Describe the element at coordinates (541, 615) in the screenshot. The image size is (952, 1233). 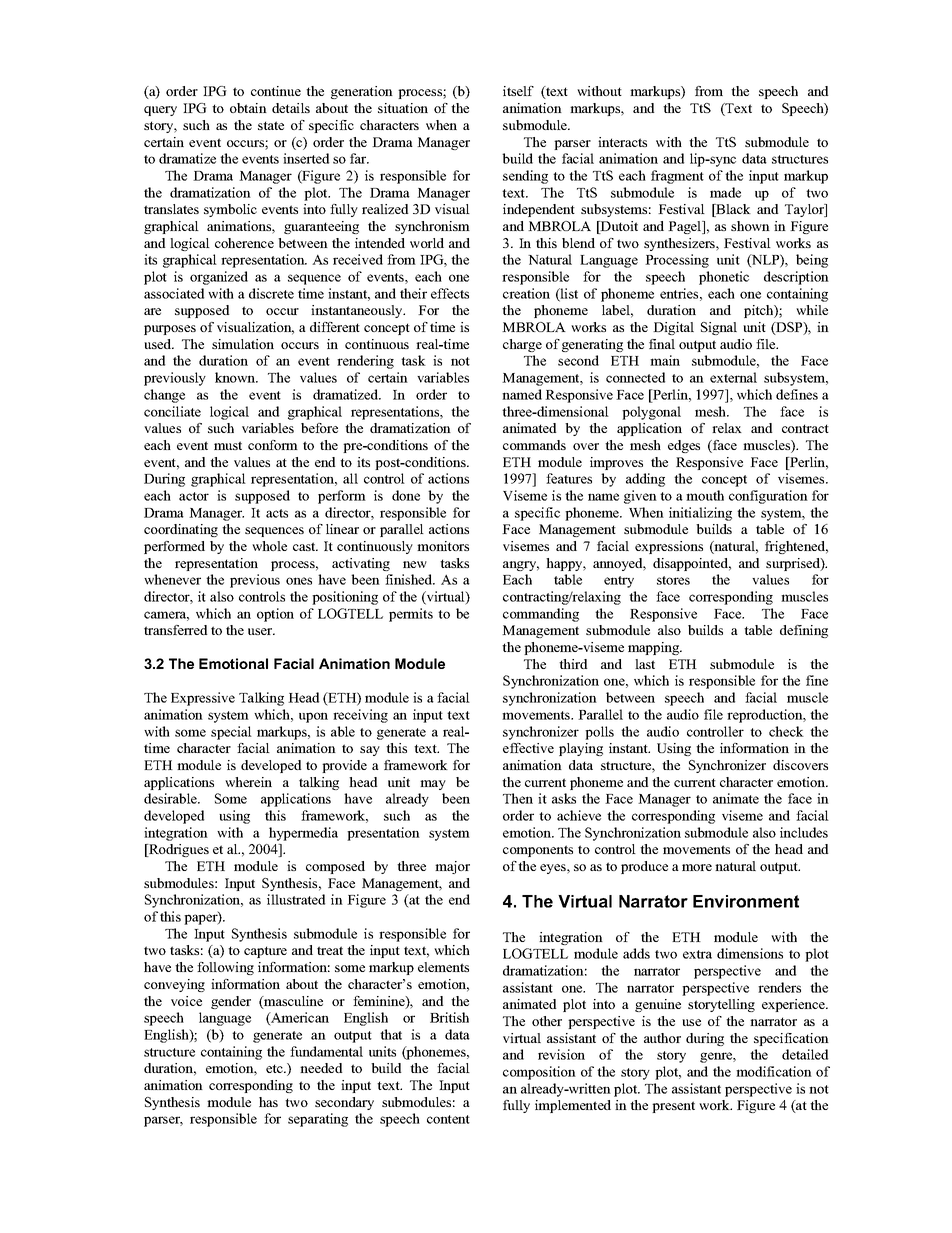
I see `commanding` at that location.
